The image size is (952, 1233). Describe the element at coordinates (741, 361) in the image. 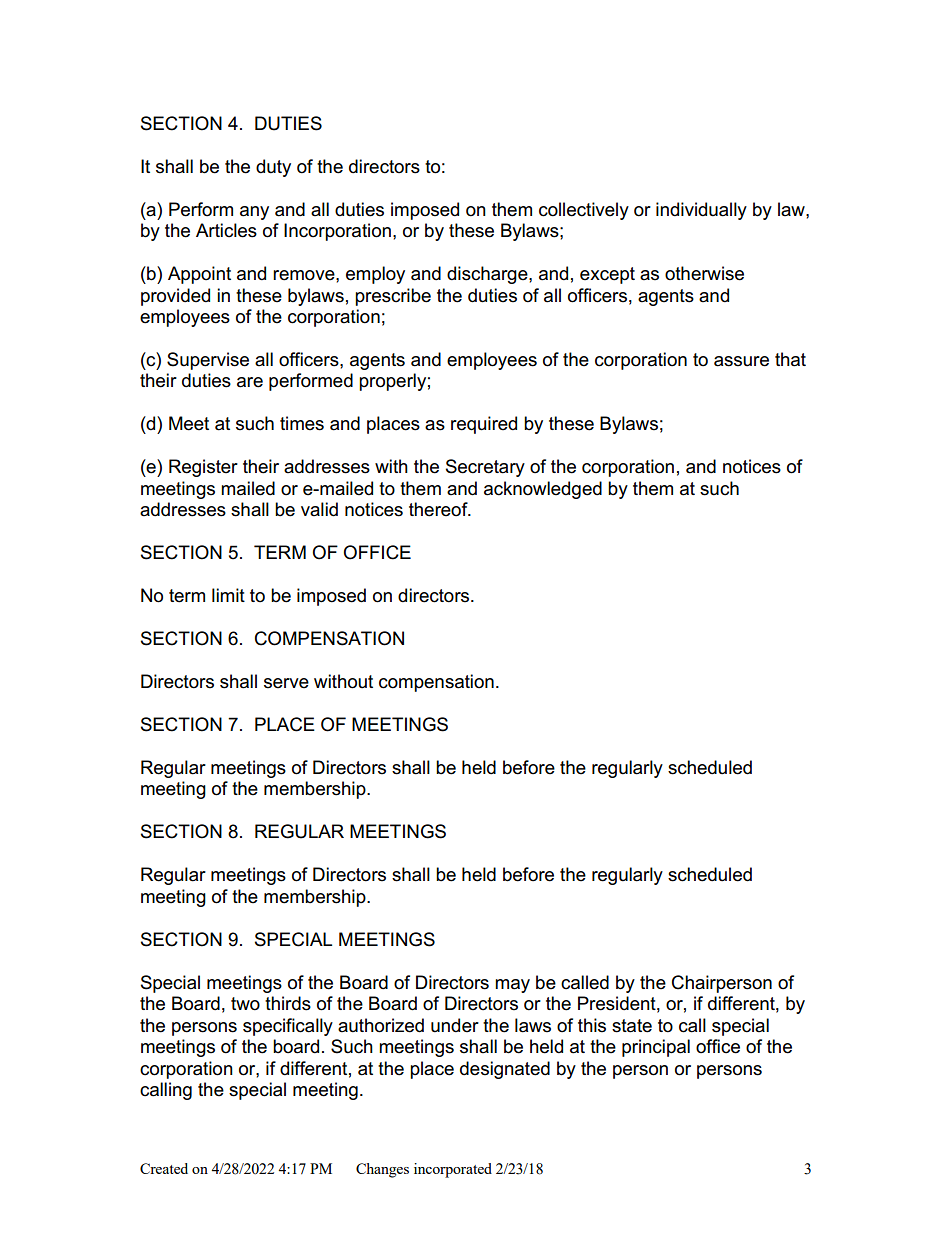

I see `assure` at that location.
